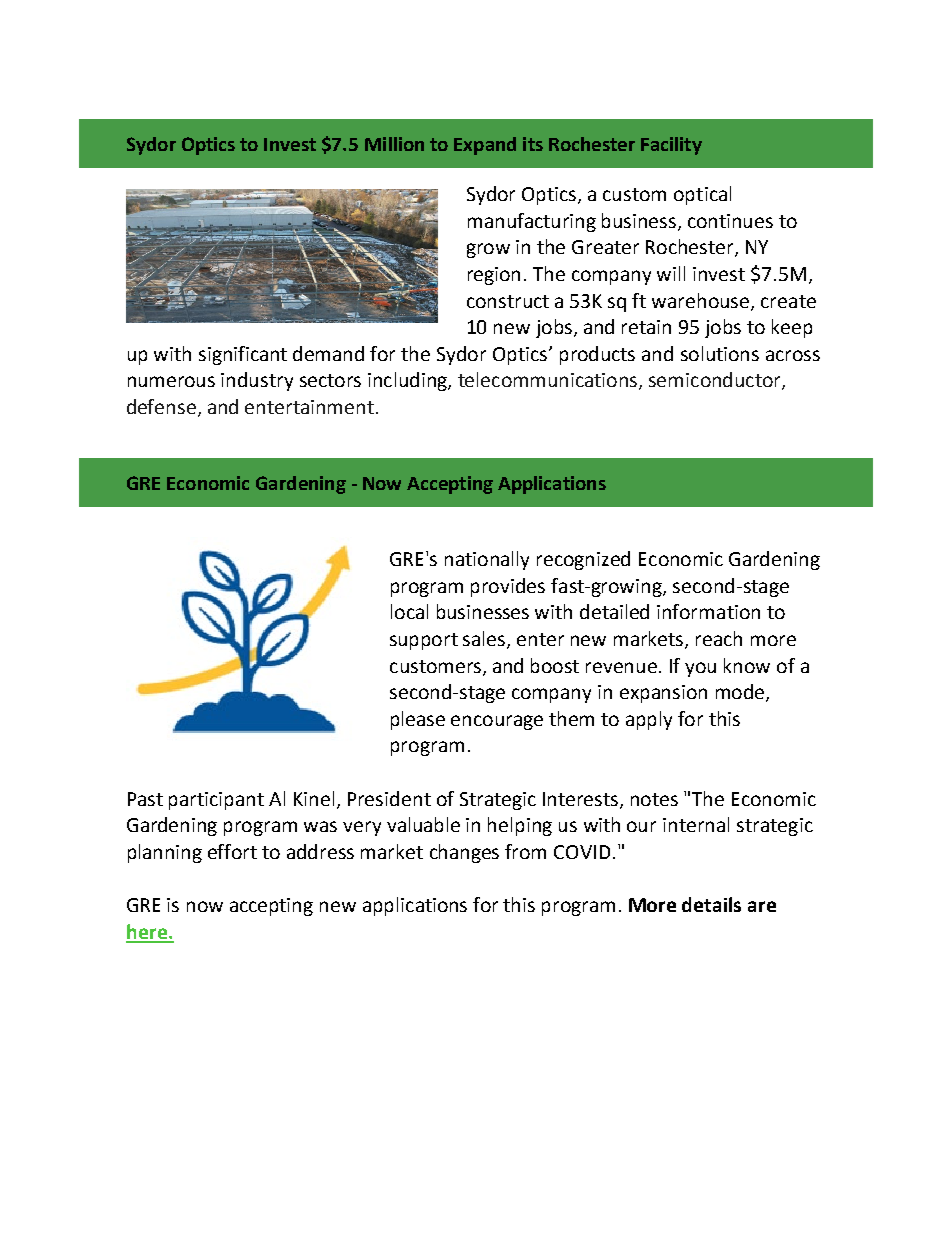  What do you see at coordinates (464, 853) in the page?
I see `changes` at bounding box center [464, 853].
